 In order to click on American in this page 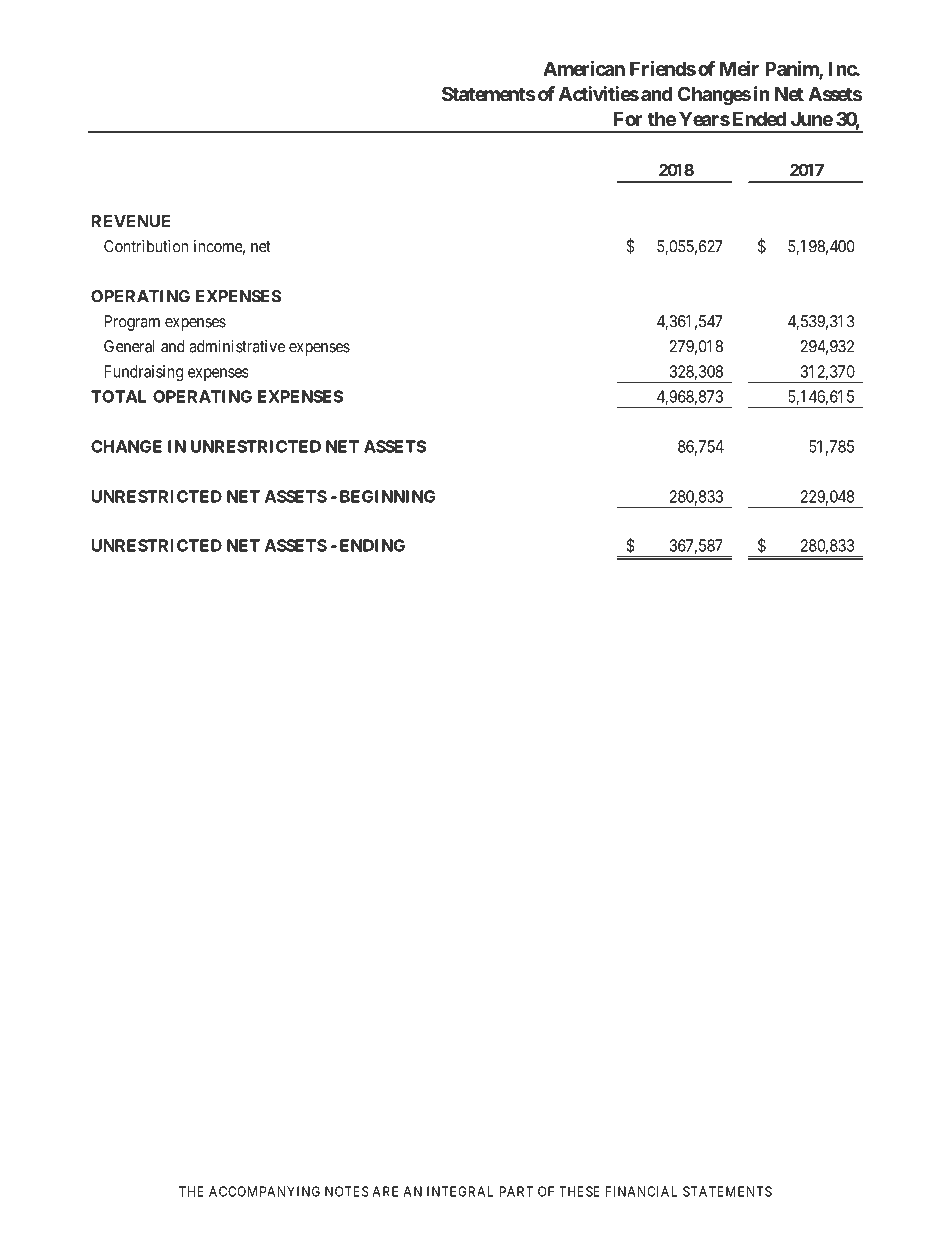, I will do `click(584, 68)`.
